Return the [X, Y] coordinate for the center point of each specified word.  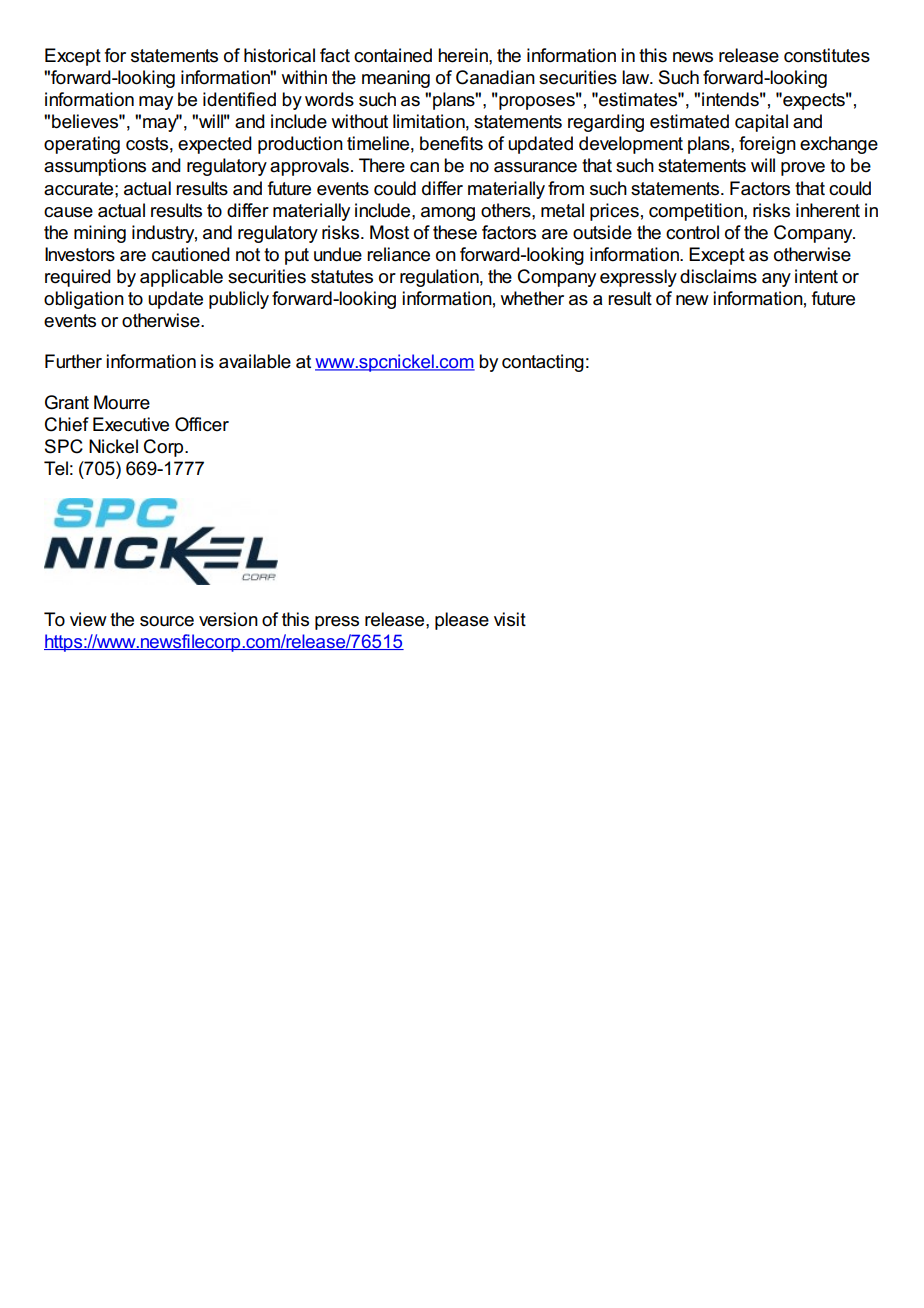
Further [73, 361]
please [462, 621]
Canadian [495, 77]
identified [239, 99]
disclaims [718, 276]
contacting [543, 363]
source [167, 621]
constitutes [827, 55]
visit [510, 619]
